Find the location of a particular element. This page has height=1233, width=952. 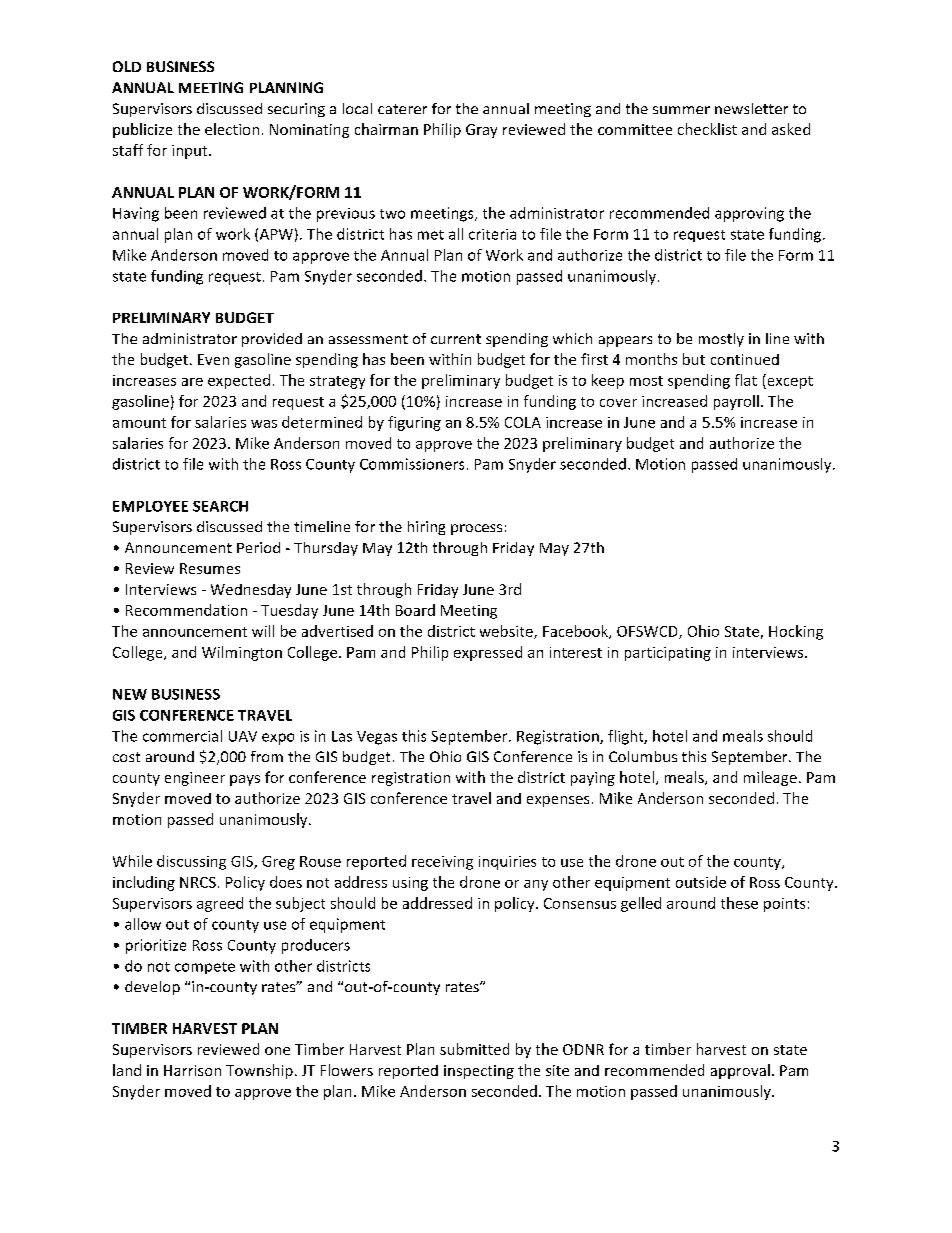

Gray is located at coordinates (481, 131).
